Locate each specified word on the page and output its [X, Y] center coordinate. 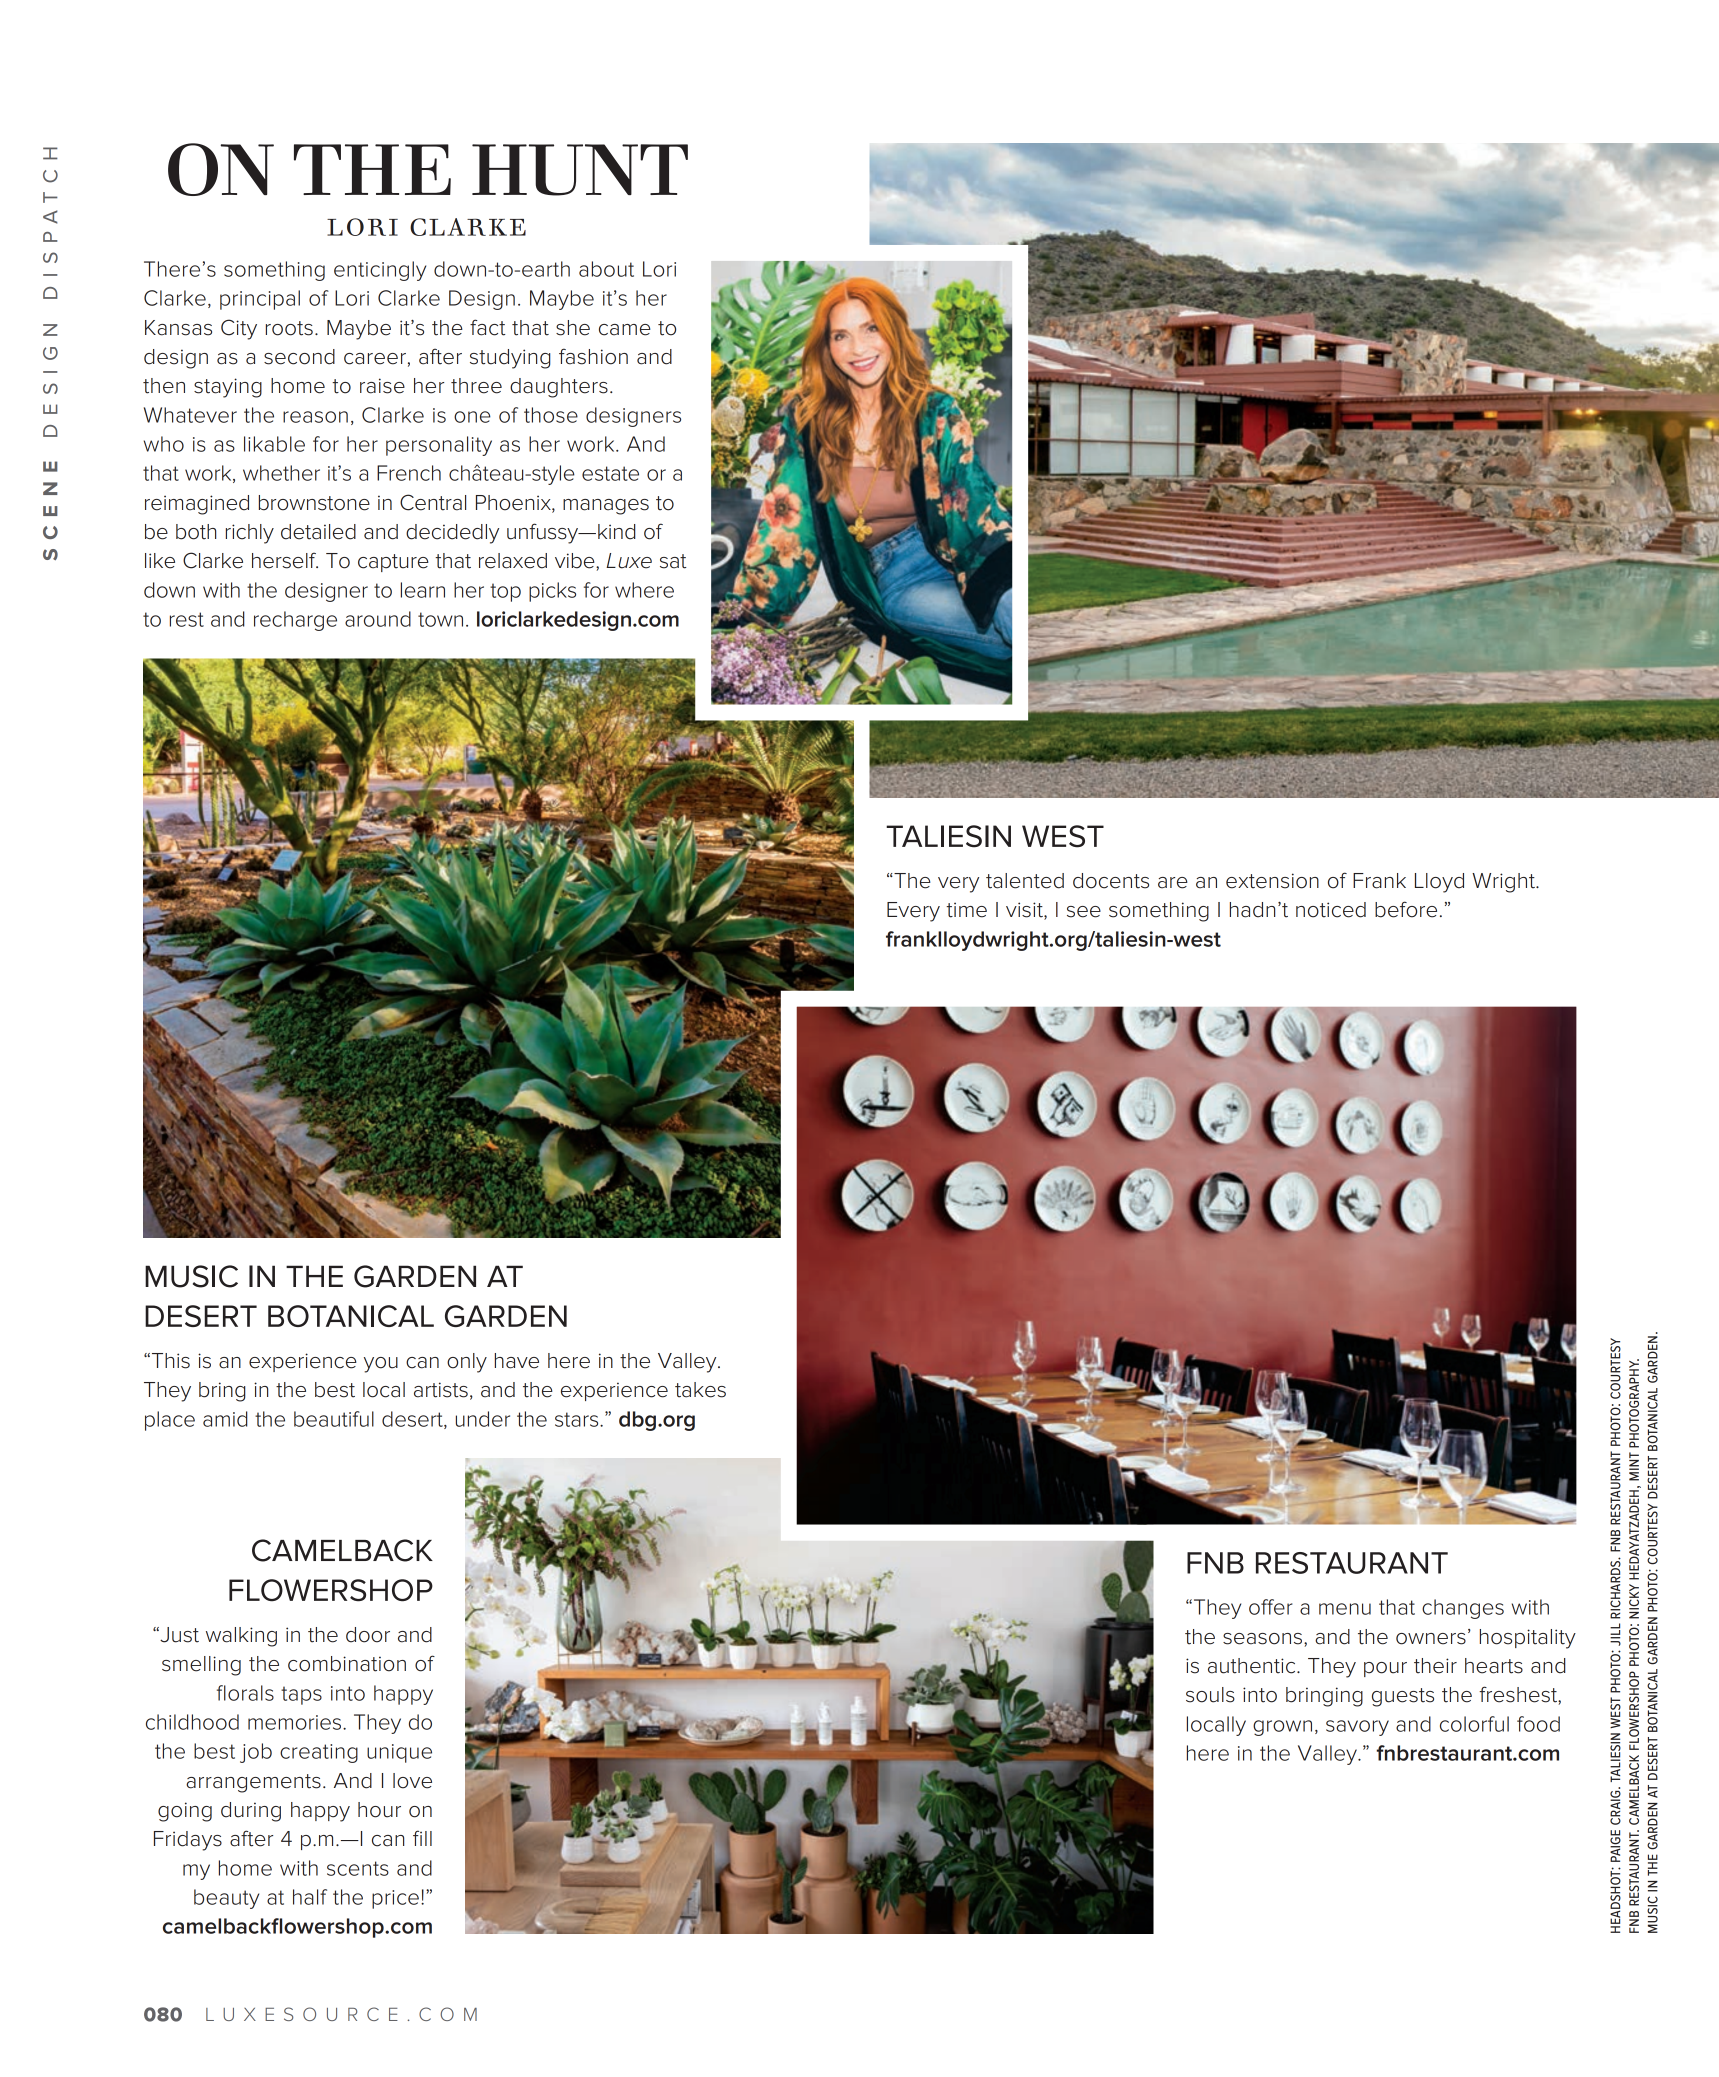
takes [700, 1390]
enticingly [380, 271]
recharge [295, 621]
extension [1272, 881]
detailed [318, 532]
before [1406, 909]
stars [578, 1419]
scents [358, 1868]
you [381, 1365]
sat [673, 561]
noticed [1331, 910]
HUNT [580, 170]
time [966, 910]
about [606, 269]
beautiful [334, 1419]
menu [1345, 1609]
